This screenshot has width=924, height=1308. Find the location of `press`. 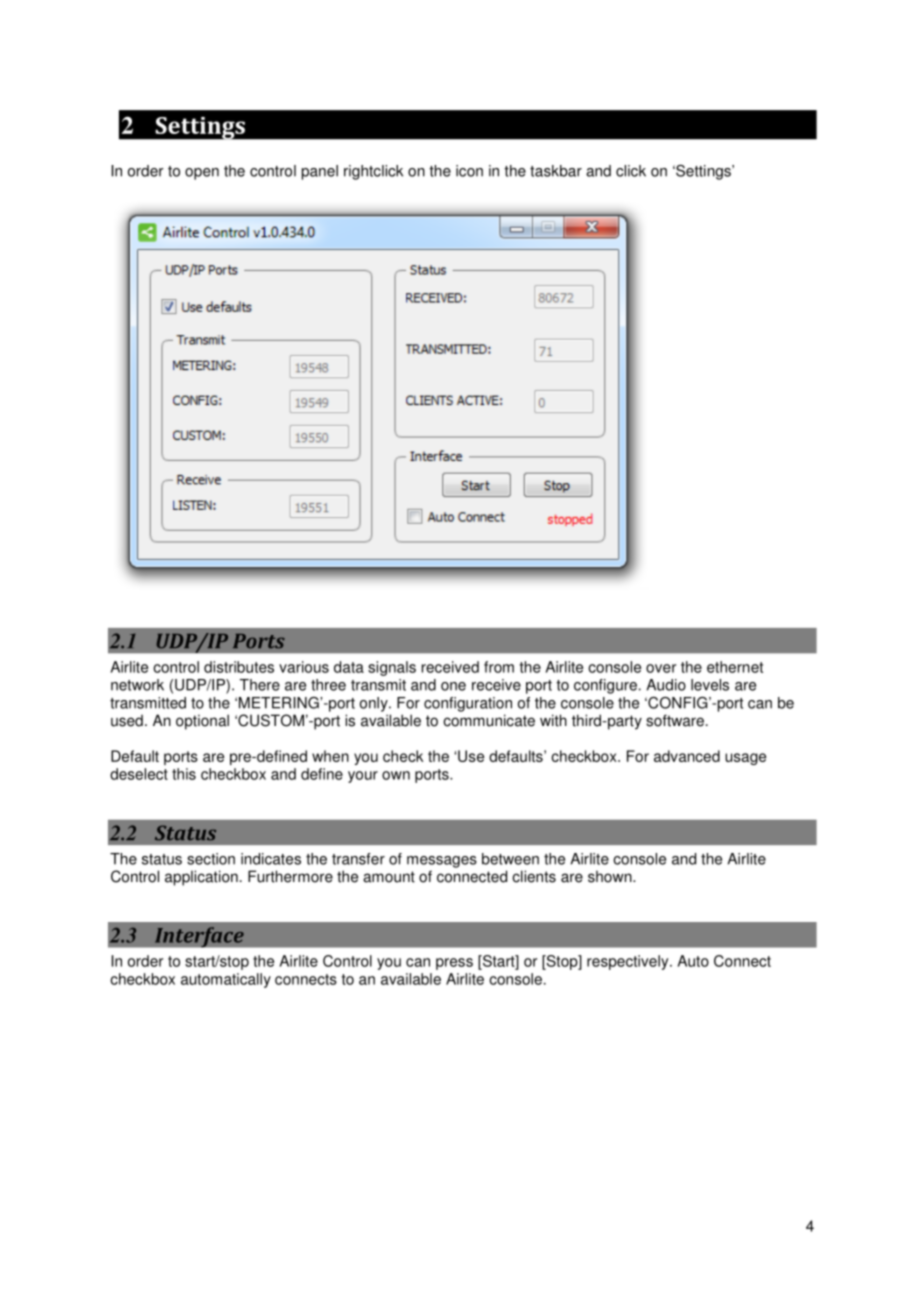

press is located at coordinates (454, 964).
